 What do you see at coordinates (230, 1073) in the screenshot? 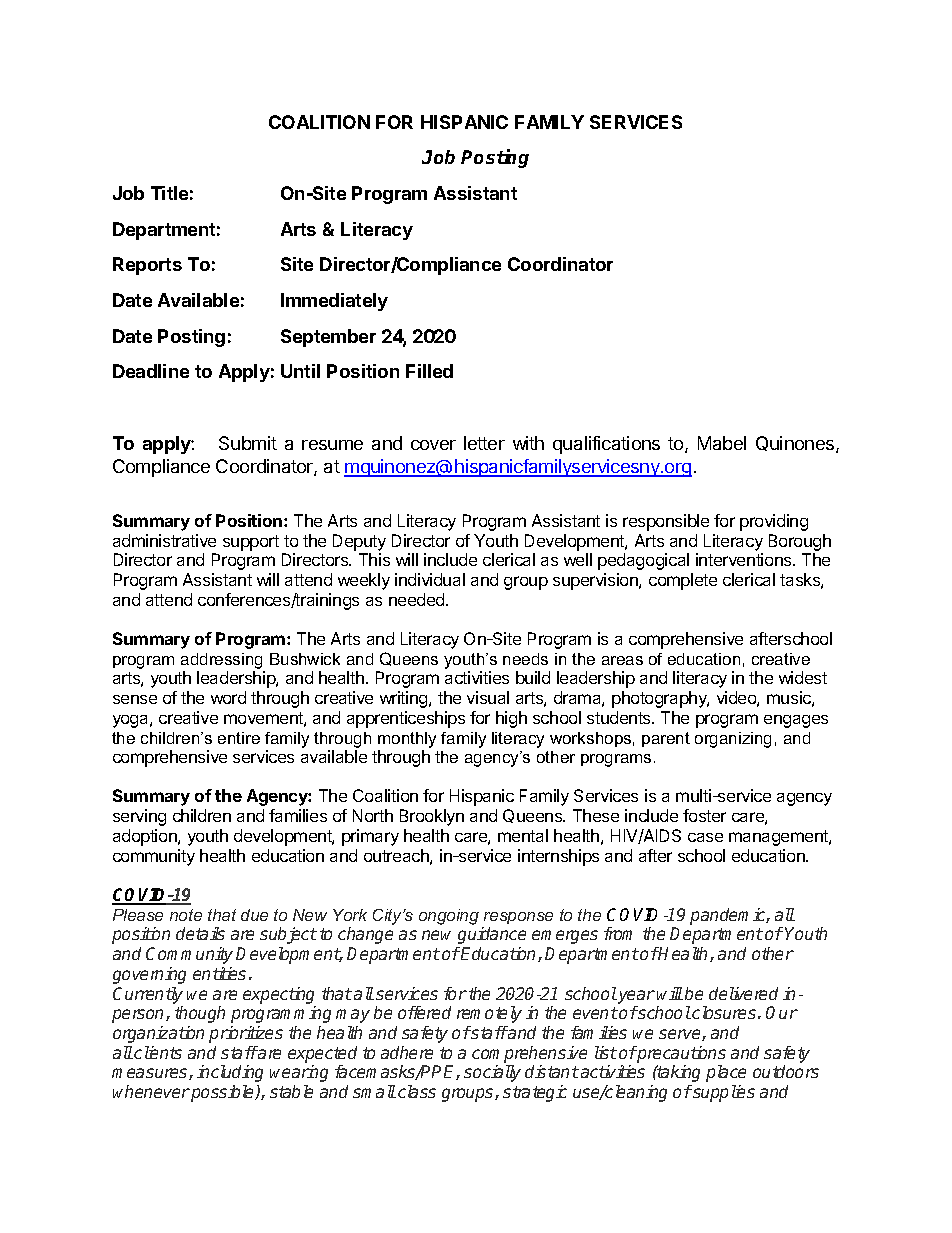
I see `including` at bounding box center [230, 1073].
